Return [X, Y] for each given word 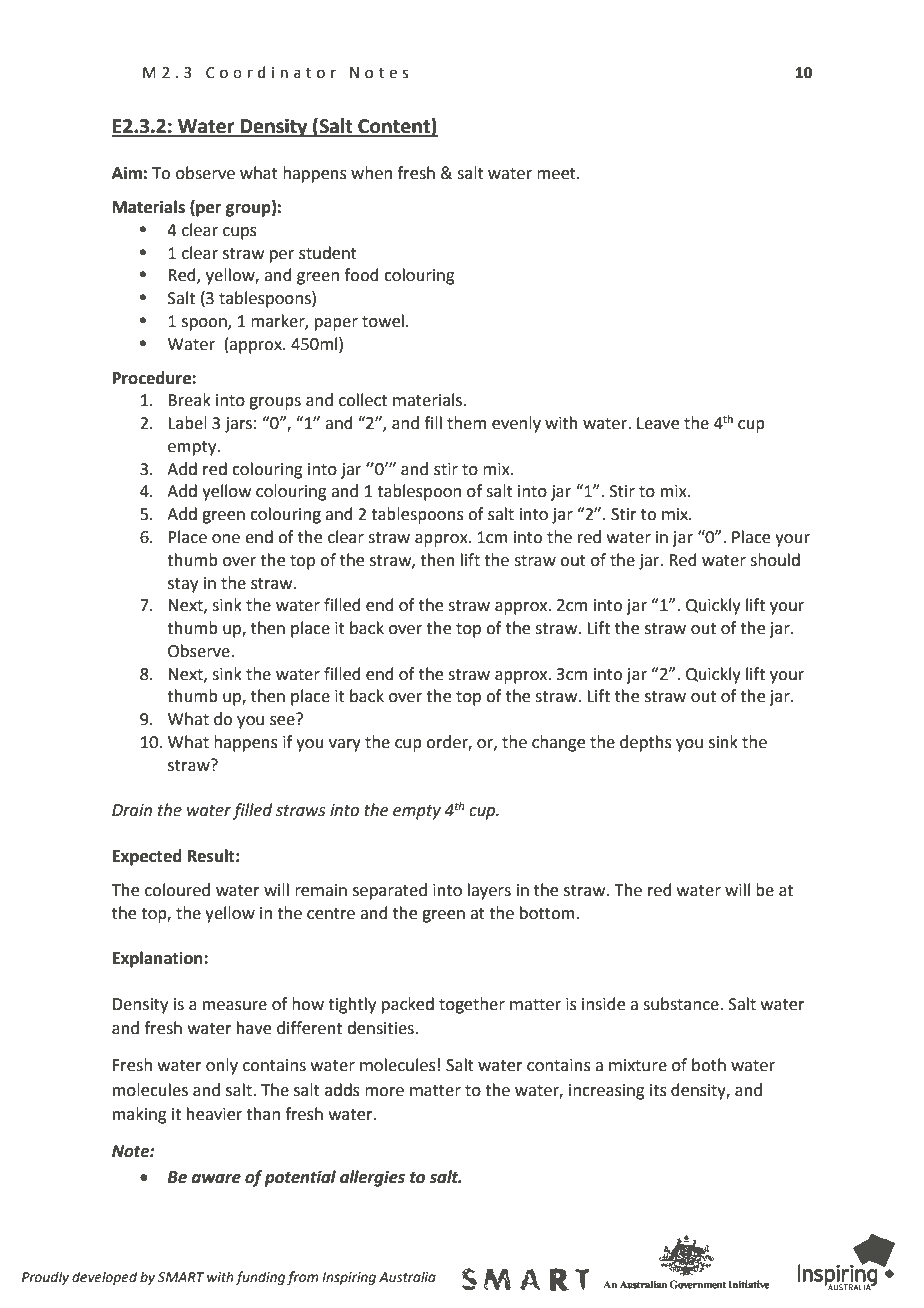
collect [363, 400]
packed [408, 1005]
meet [557, 174]
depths [646, 743]
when [371, 173]
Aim [127, 172]
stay [183, 585]
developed [104, 1278]
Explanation [159, 959]
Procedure [153, 378]
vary [345, 745]
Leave [658, 423]
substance [682, 1004]
